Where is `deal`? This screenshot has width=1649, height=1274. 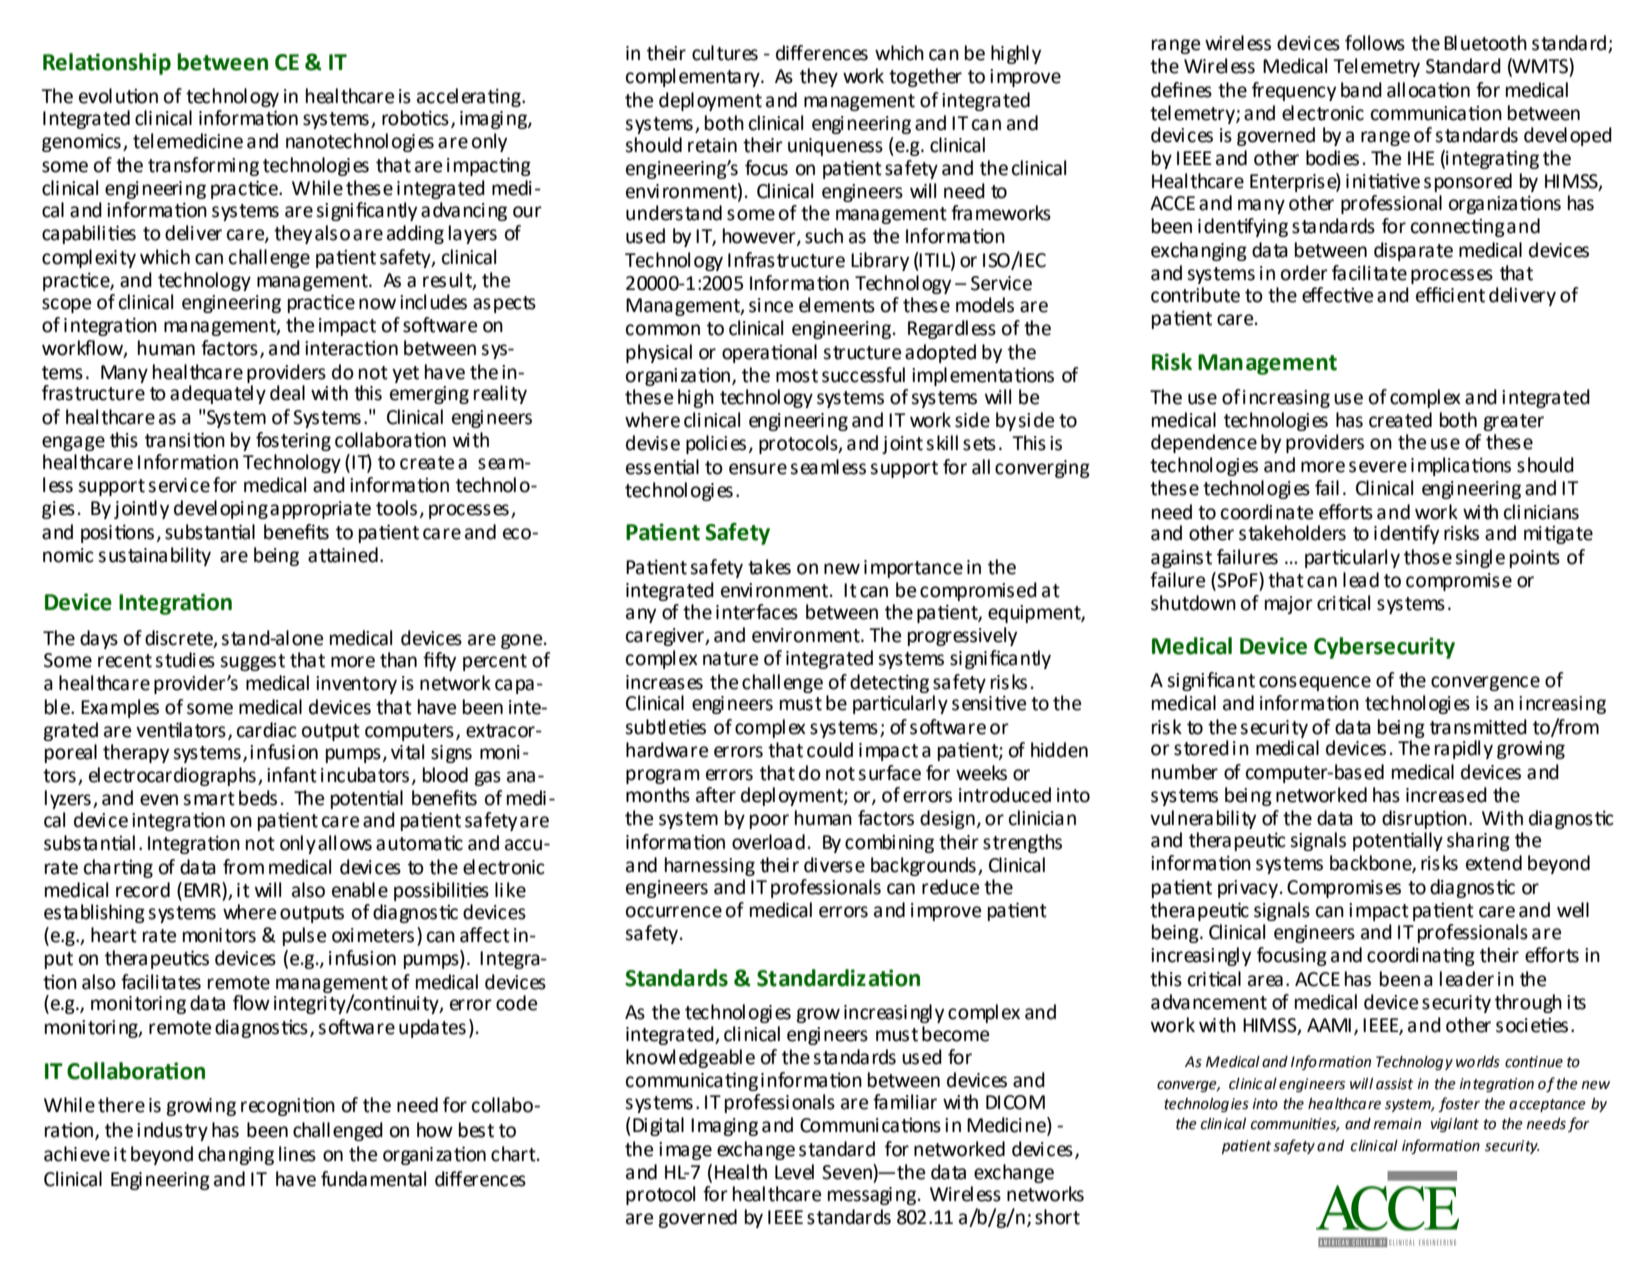 deal is located at coordinates (287, 393).
